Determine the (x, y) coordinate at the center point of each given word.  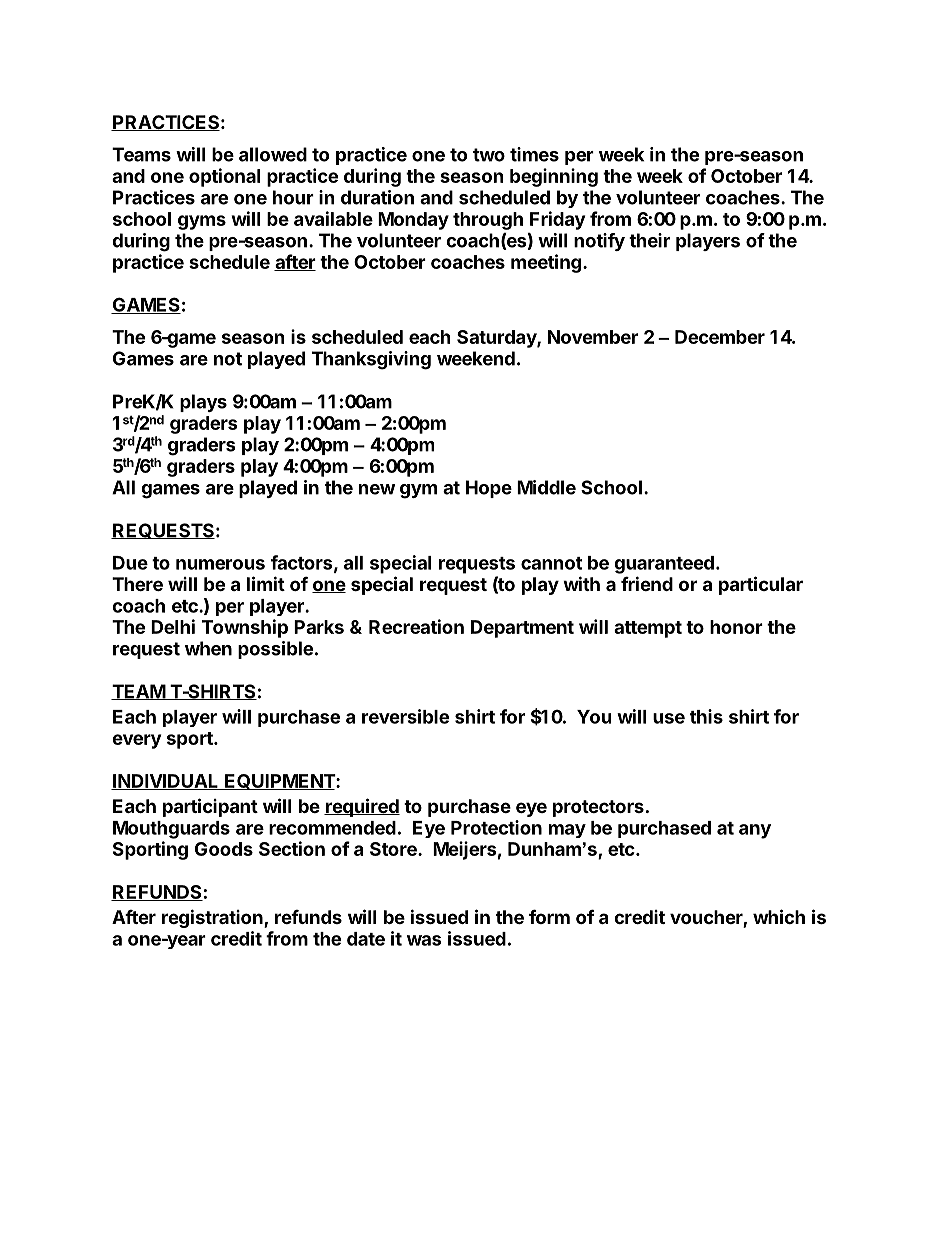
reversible (405, 716)
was (424, 940)
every (136, 741)
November (593, 337)
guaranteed (664, 565)
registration (213, 918)
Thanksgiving (371, 360)
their (649, 240)
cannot (551, 563)
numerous (220, 564)
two (489, 155)
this (706, 716)
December (720, 337)
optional (224, 177)
